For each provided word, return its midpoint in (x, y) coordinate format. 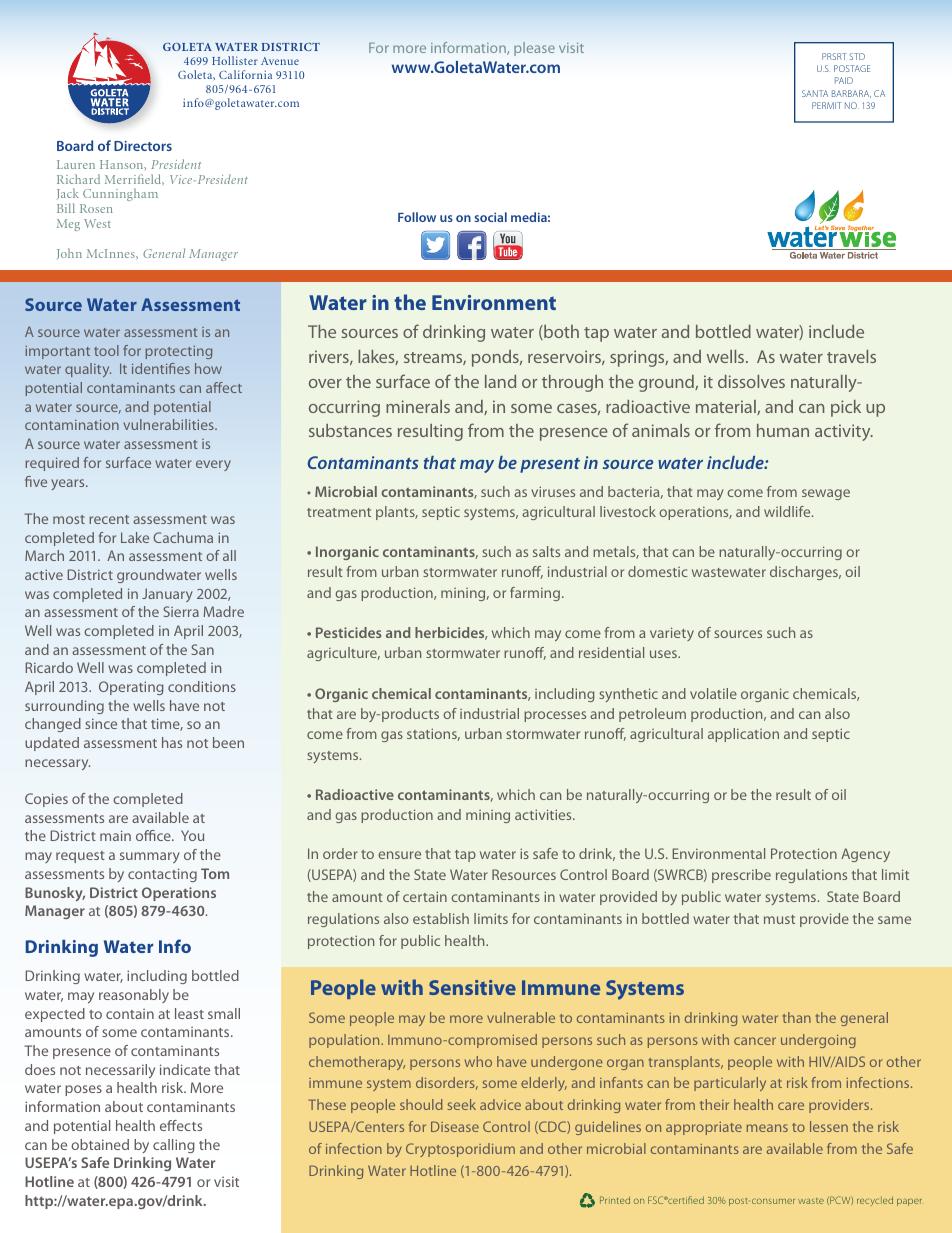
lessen (829, 1126)
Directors (143, 146)
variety (672, 634)
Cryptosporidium (460, 1150)
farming (535, 594)
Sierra (181, 611)
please (534, 49)
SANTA (815, 93)
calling (174, 1146)
